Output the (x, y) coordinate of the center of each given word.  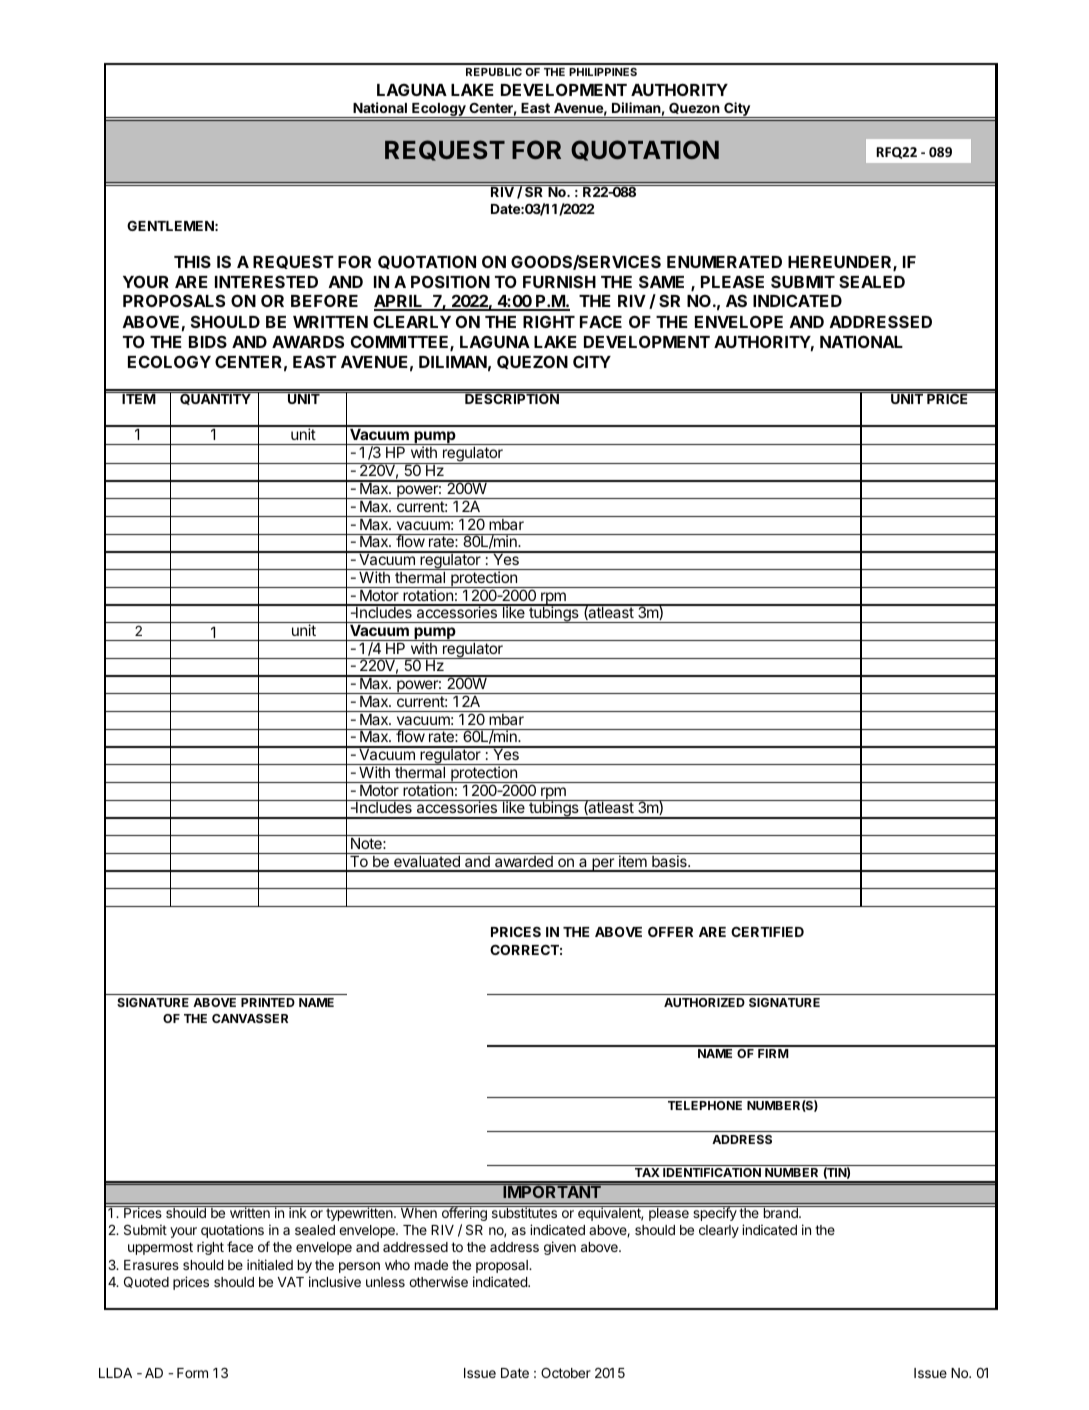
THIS (192, 261)
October (566, 1373)
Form (192, 1373)
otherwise (438, 1281)
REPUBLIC (494, 72)
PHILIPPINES (603, 72)
